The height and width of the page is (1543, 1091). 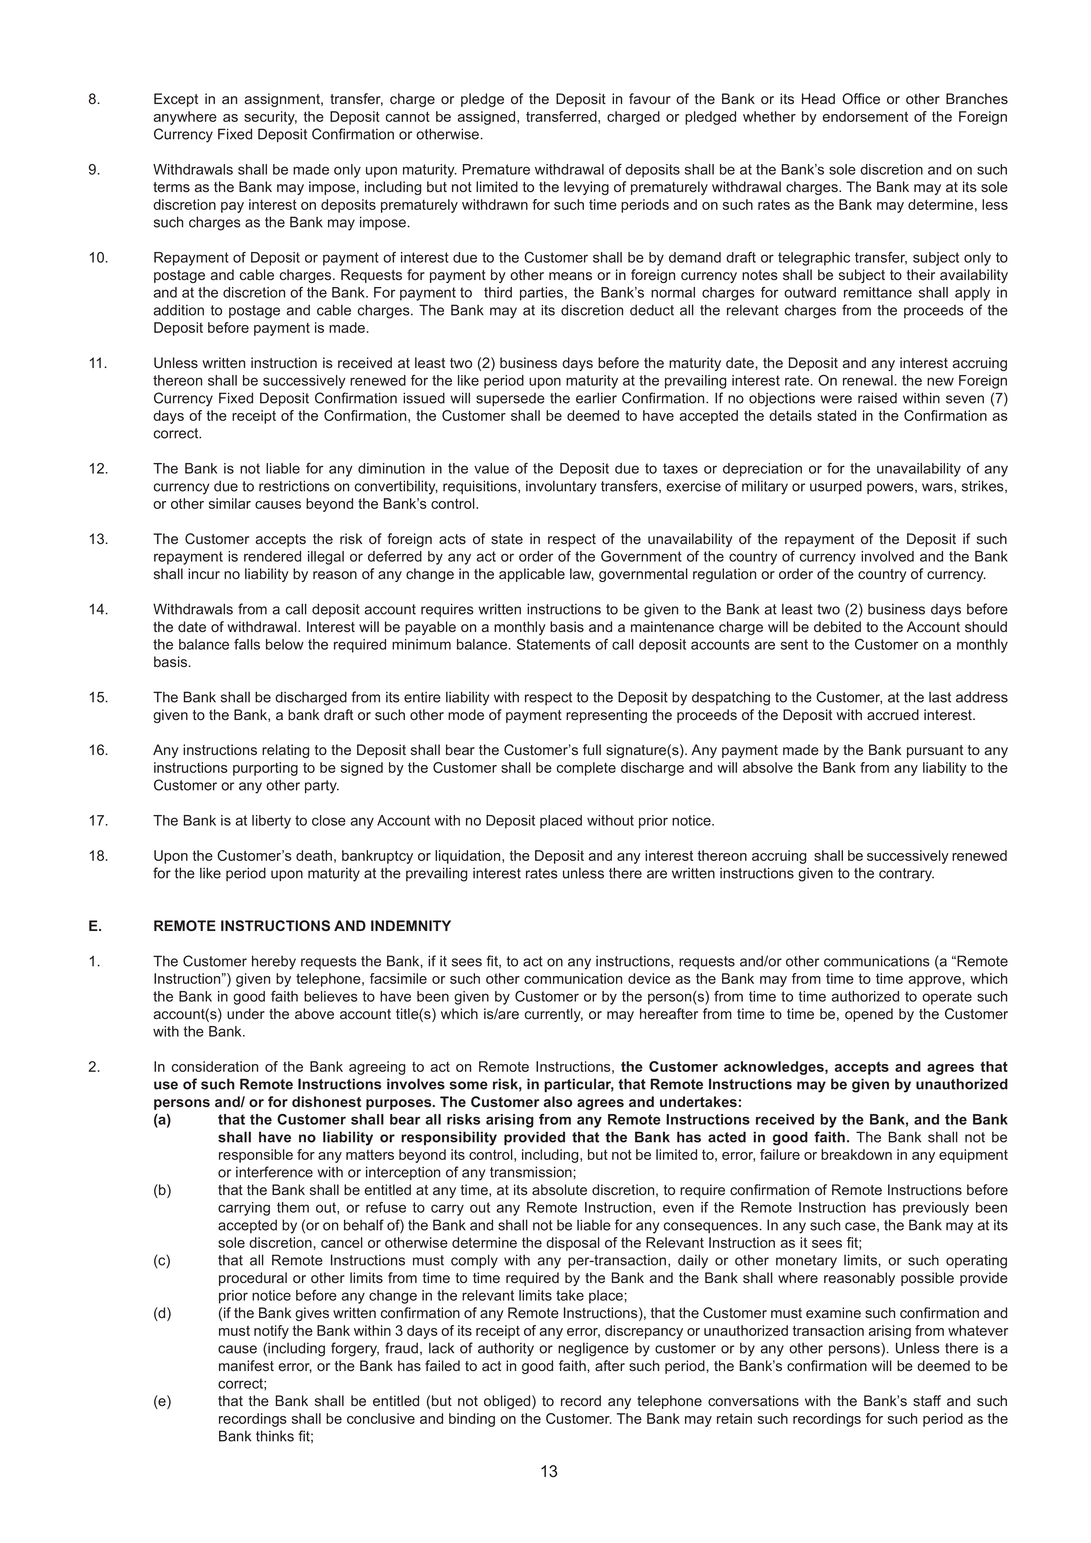 What do you see at coordinates (271, 1332) in the page?
I see `notify` at bounding box center [271, 1332].
